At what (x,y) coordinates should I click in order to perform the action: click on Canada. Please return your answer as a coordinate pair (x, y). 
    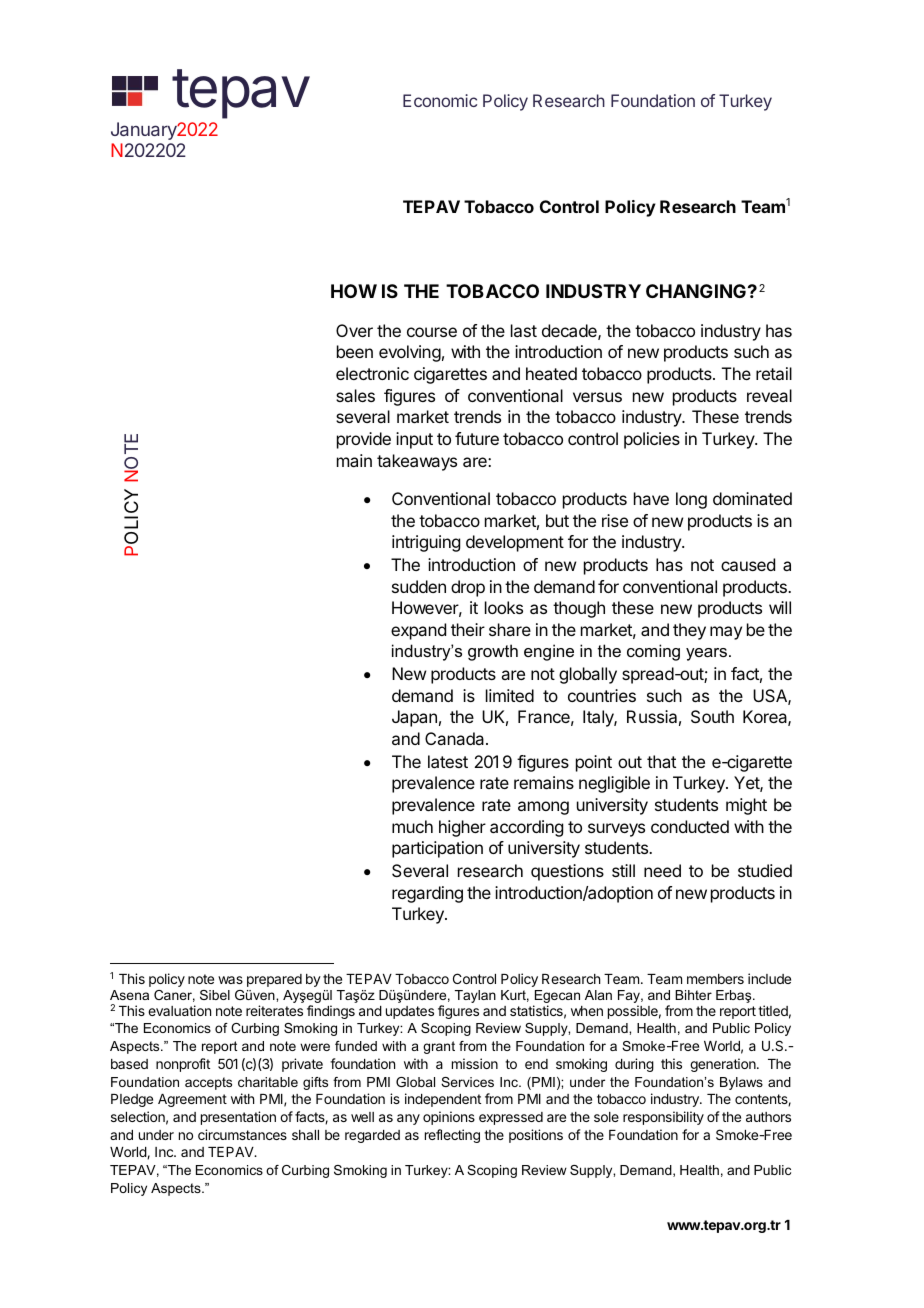
    Looking at the image, I should click on (456, 738).
